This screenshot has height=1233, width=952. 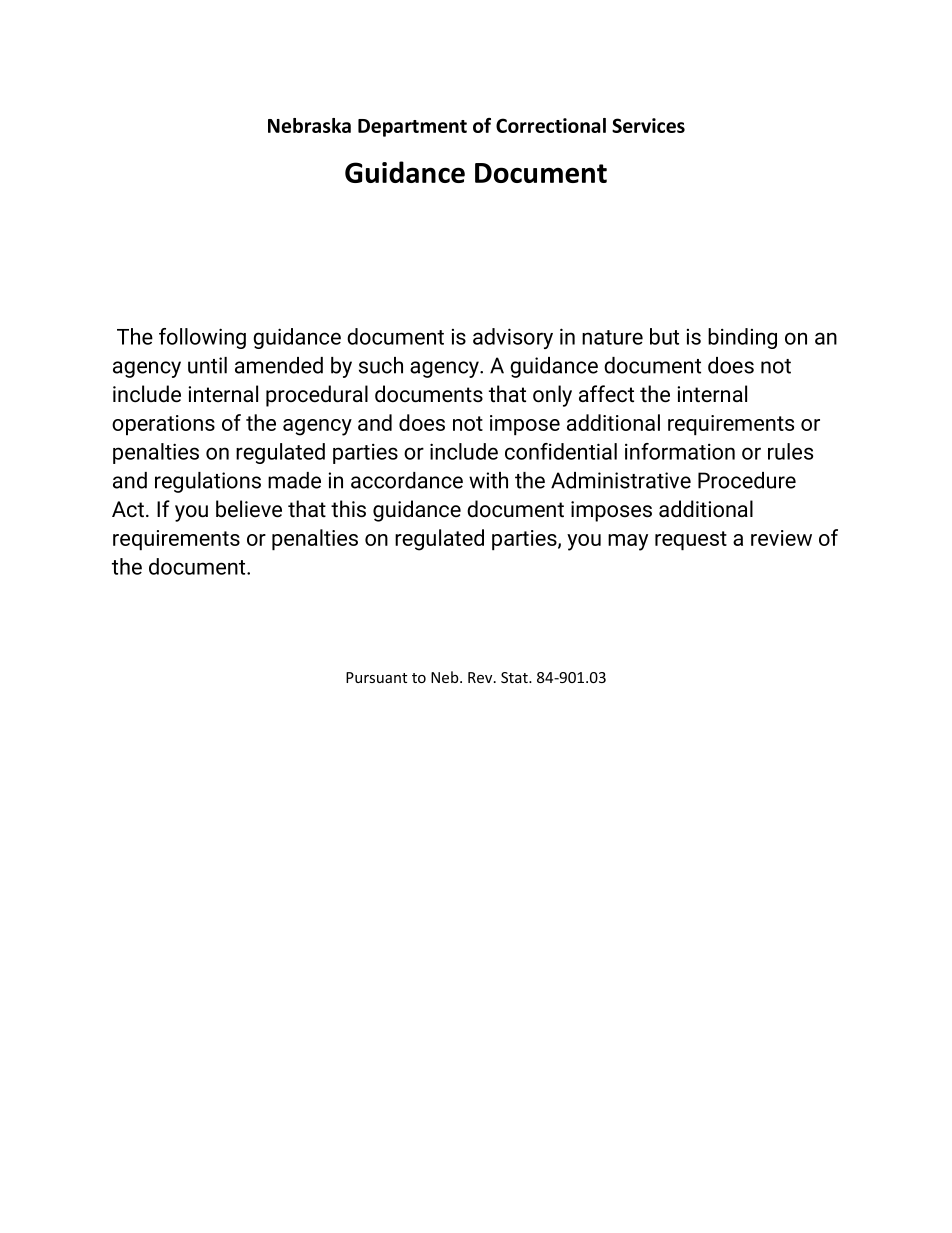 What do you see at coordinates (742, 338) in the screenshot?
I see `binding` at bounding box center [742, 338].
